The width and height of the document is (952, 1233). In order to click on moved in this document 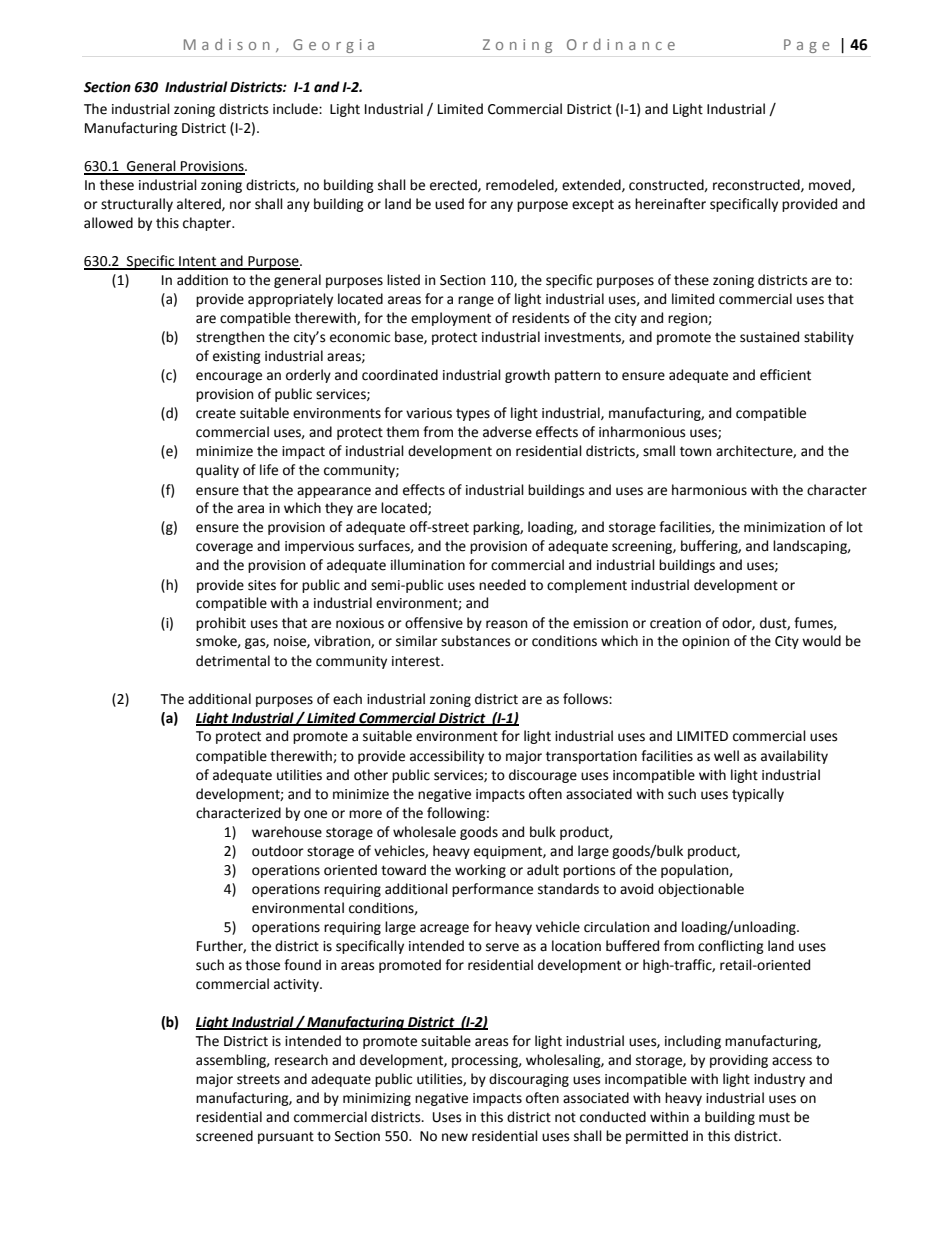, I will do `click(831, 185)`.
